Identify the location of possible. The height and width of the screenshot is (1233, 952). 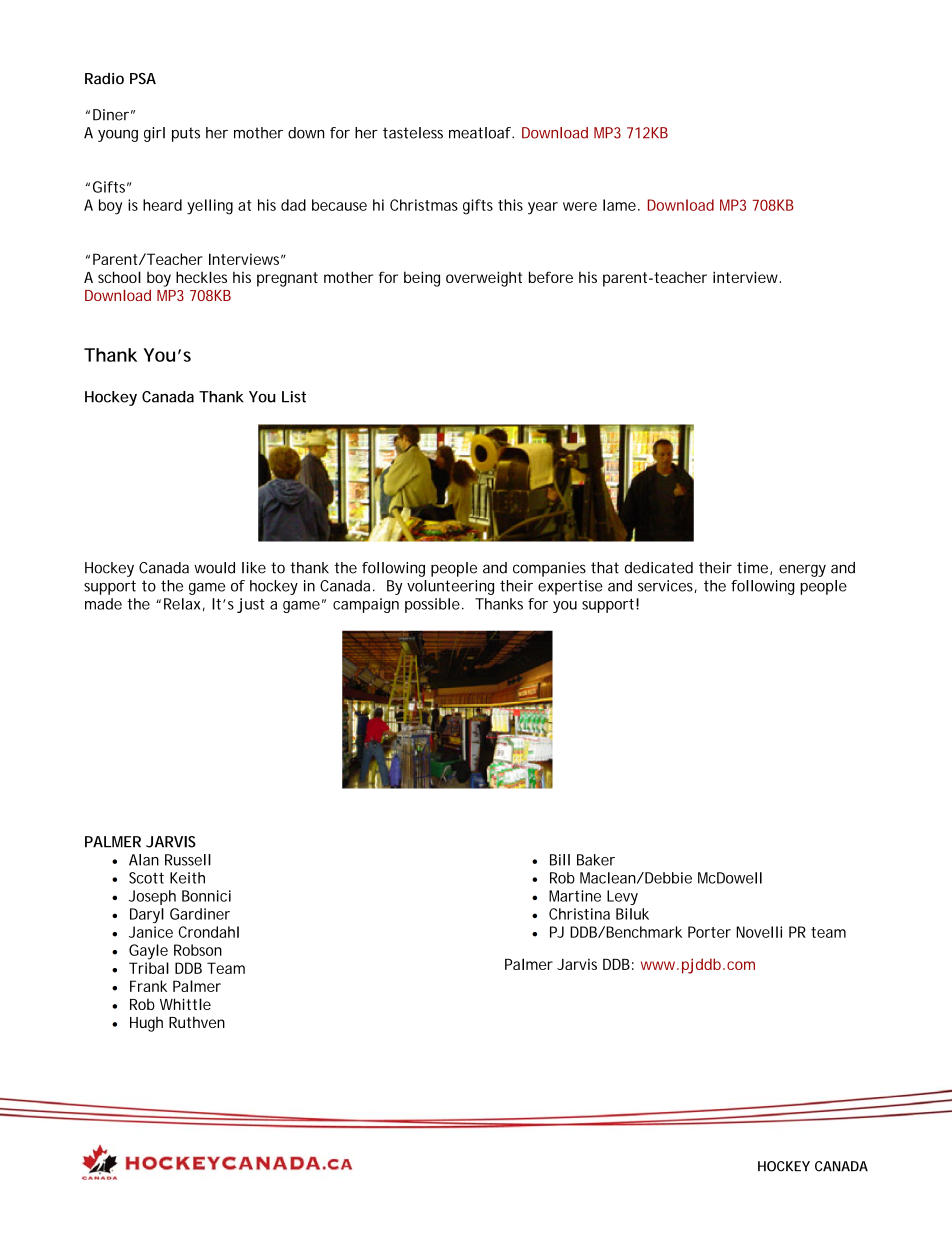
(432, 605).
